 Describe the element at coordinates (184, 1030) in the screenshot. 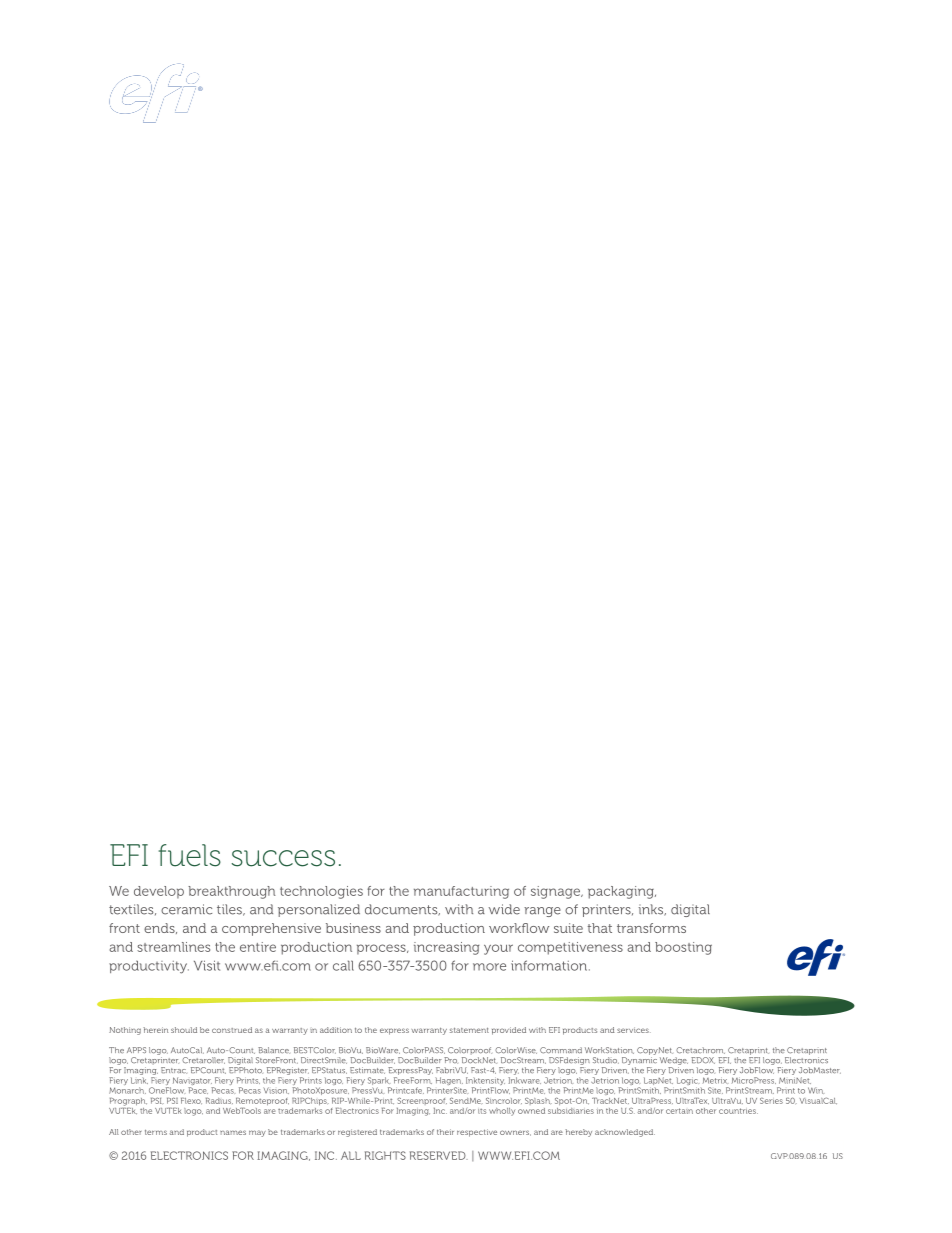

I see `should` at that location.
